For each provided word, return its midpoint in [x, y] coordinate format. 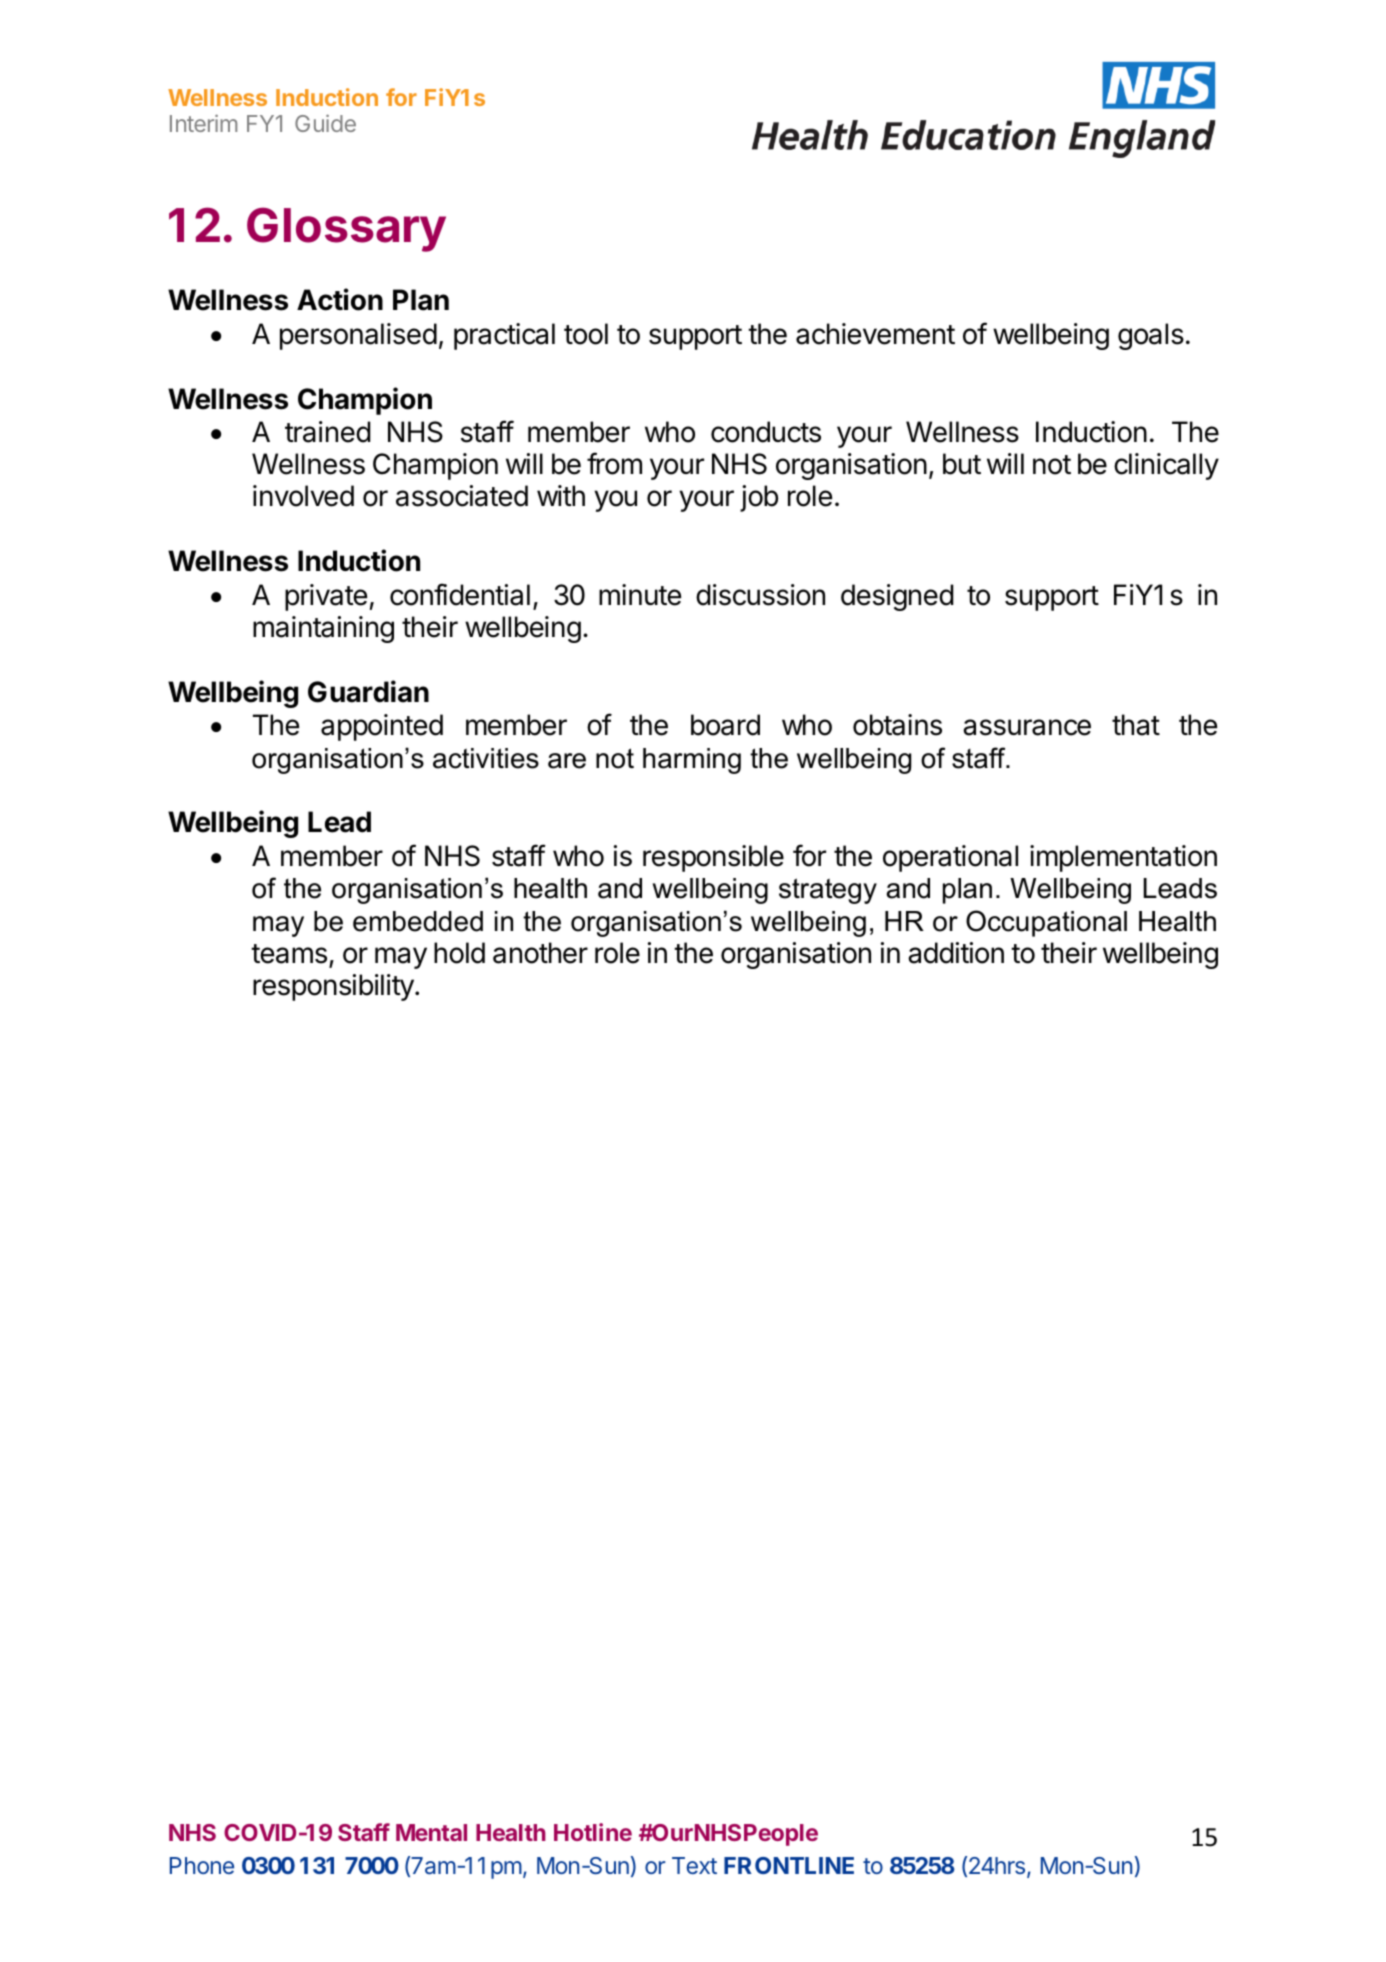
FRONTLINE [789, 1865]
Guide [325, 123]
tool [586, 334]
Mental [431, 1832]
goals [1151, 336]
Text [694, 1865]
